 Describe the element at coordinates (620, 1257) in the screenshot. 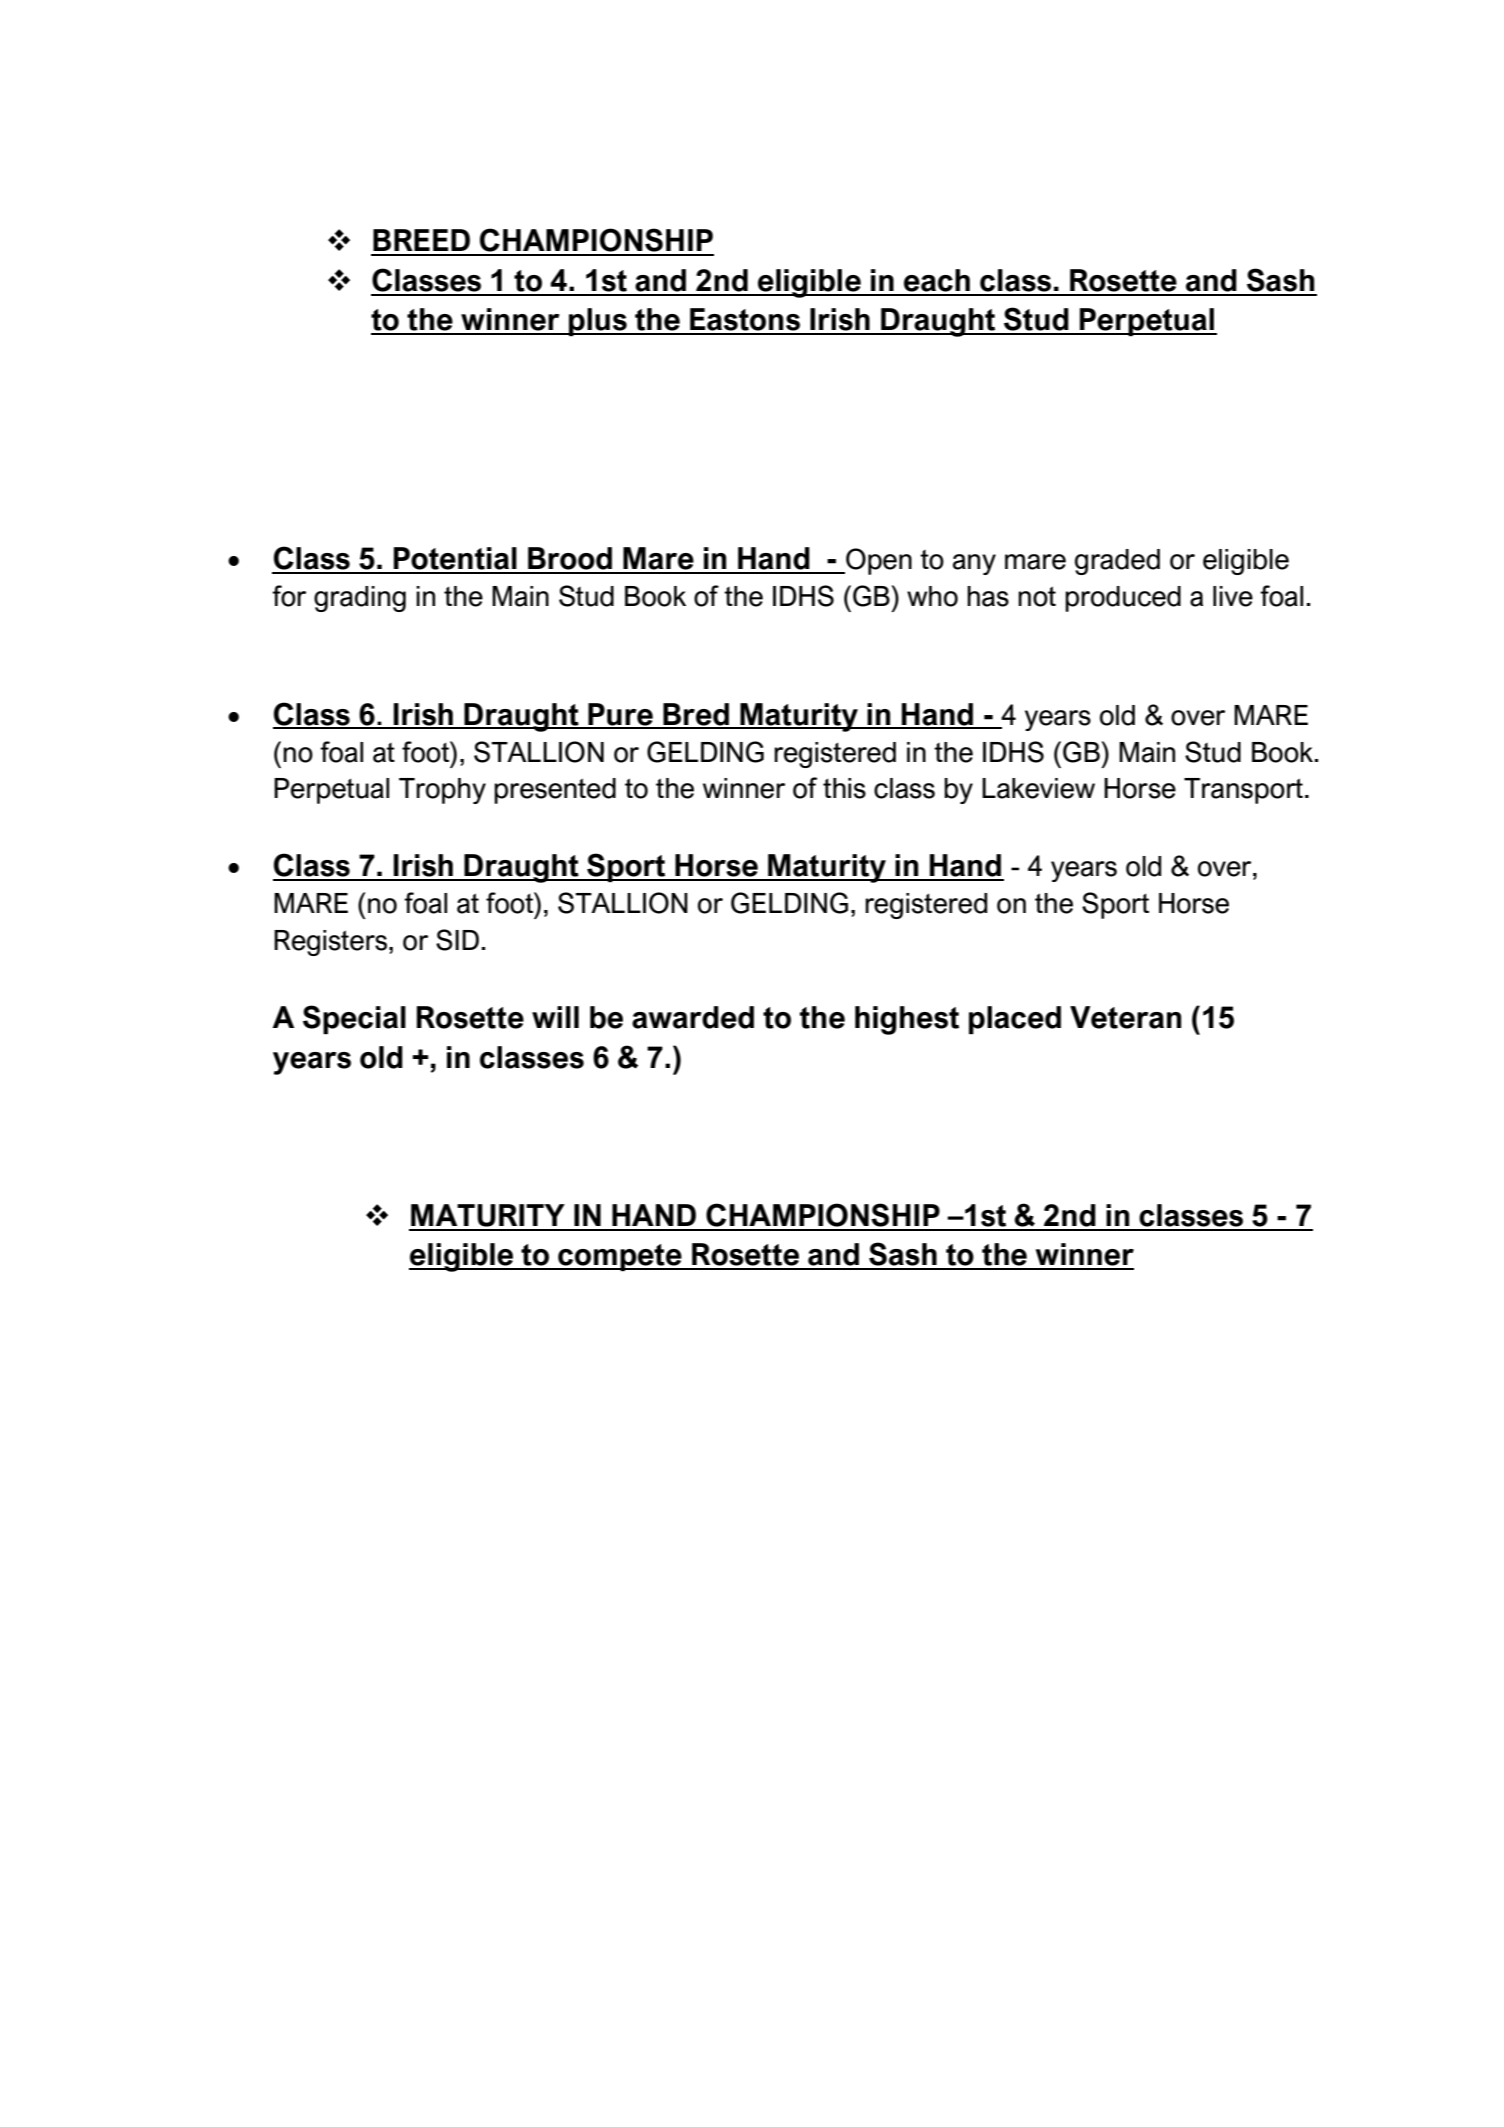

I see `compete` at that location.
